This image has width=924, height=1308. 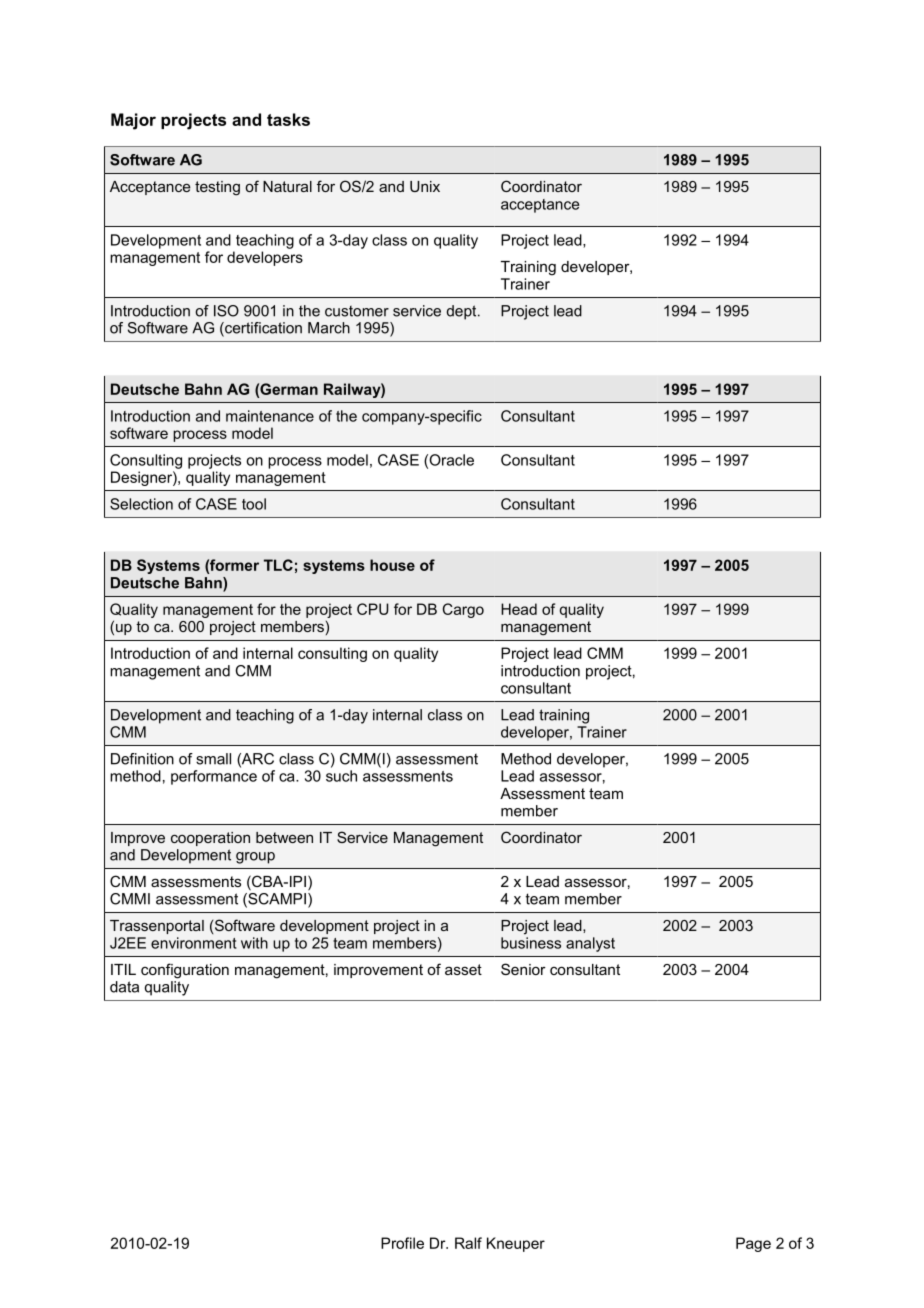 What do you see at coordinates (463, 610) in the image?
I see `Cargo` at bounding box center [463, 610].
